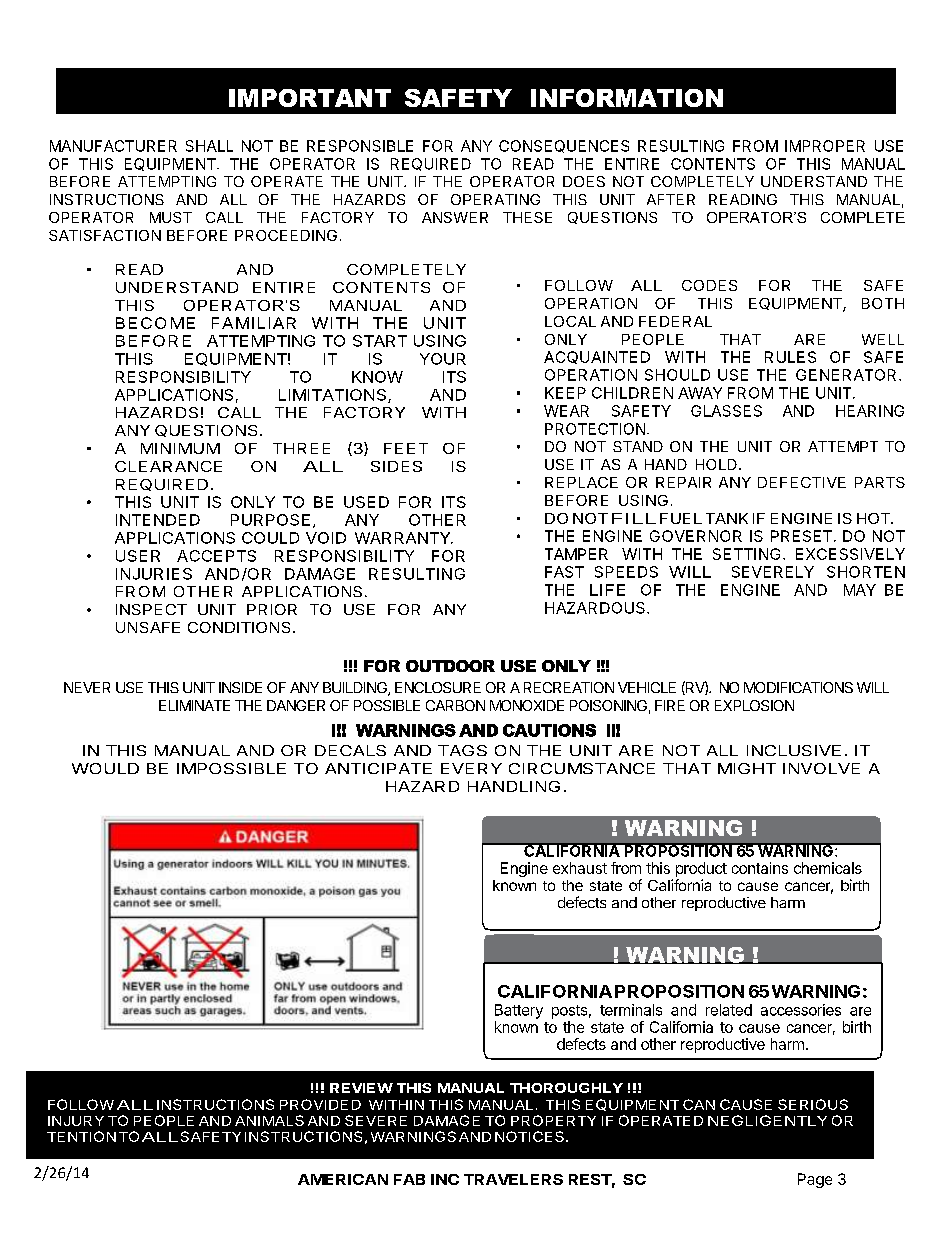  Describe the element at coordinates (767, 1120) in the image. I see `NEGLIGENTLY` at that location.
